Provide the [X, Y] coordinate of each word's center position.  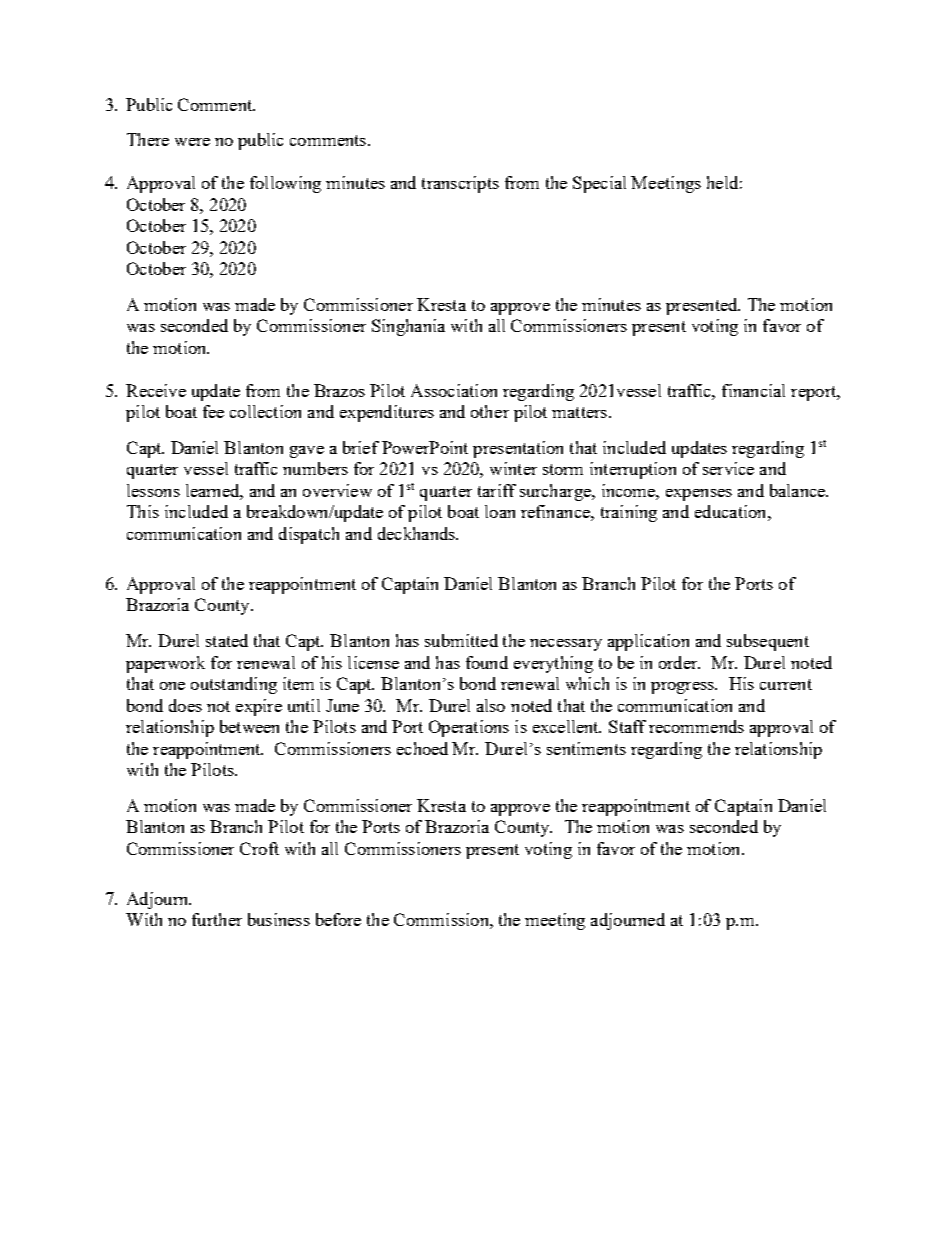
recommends [696, 726]
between [249, 726]
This [143, 511]
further [217, 919]
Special [599, 184]
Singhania [408, 327]
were [192, 142]
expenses [699, 495]
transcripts [460, 184]
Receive [156, 390]
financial [753, 390]
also [491, 705]
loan [500, 511]
